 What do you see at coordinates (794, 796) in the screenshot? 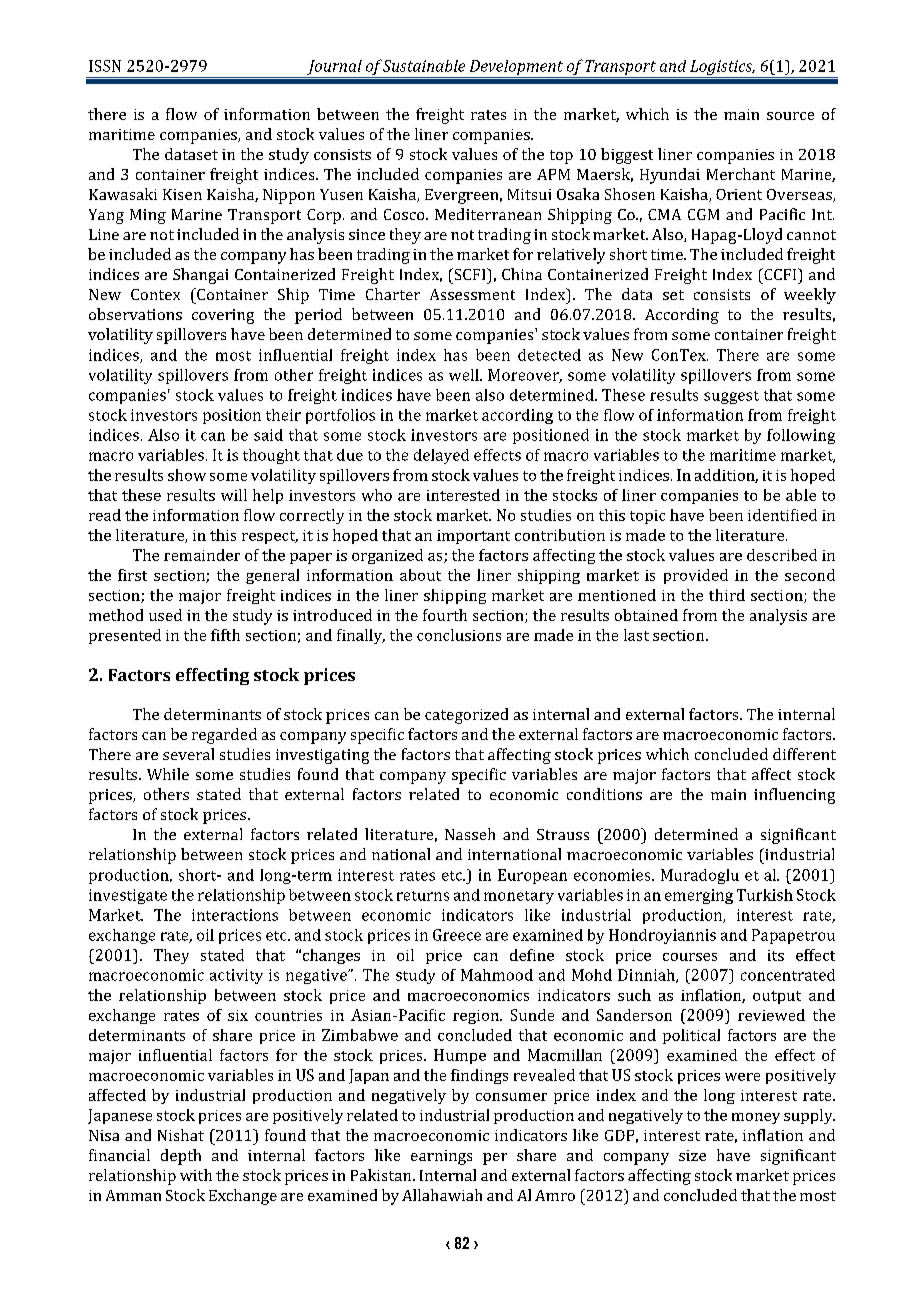
I see `influencing` at bounding box center [794, 796].
